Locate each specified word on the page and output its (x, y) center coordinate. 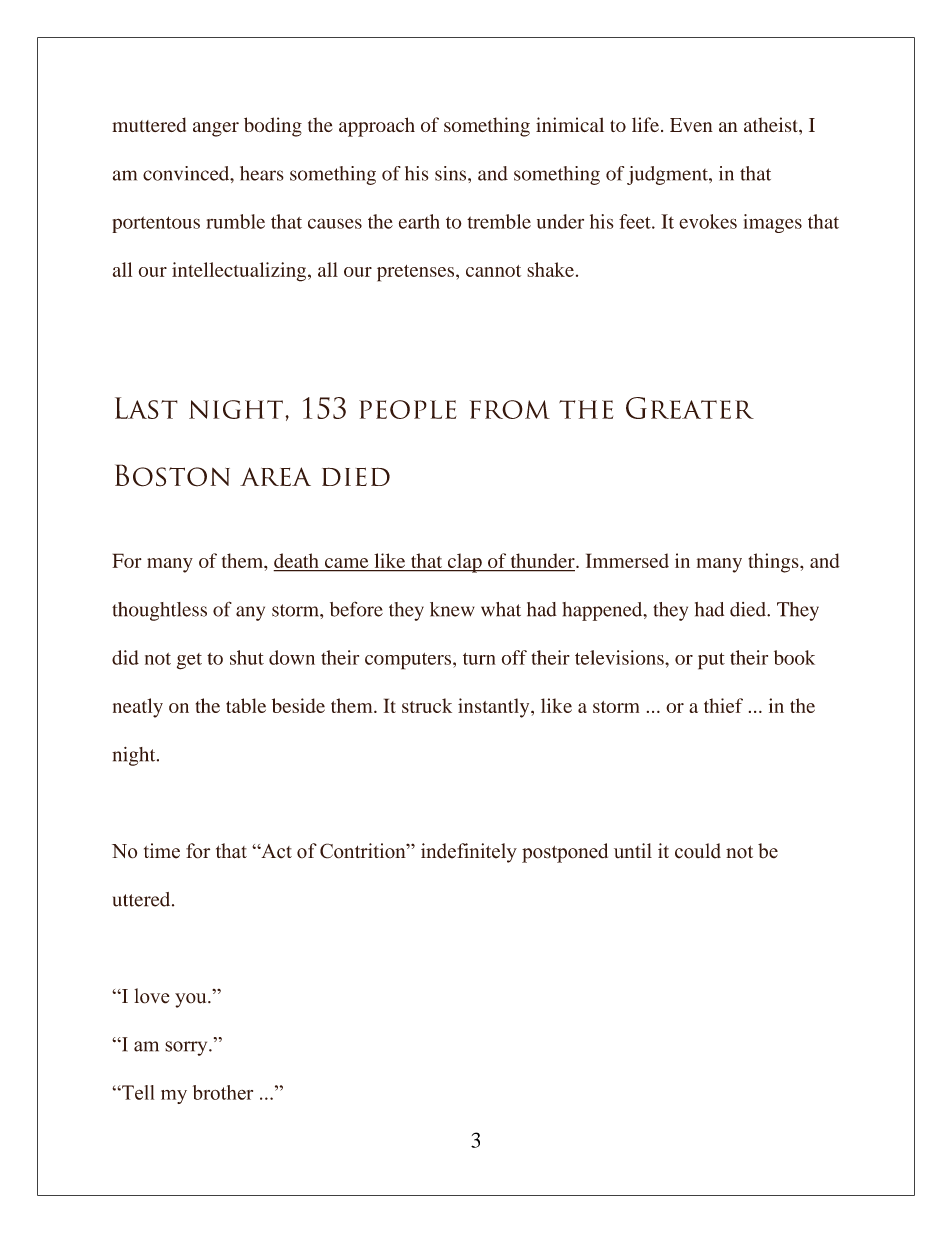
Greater (690, 408)
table (246, 705)
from (510, 409)
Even (691, 125)
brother (223, 1092)
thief (723, 705)
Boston (172, 475)
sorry (187, 1048)
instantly (495, 708)
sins (452, 173)
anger (216, 129)
